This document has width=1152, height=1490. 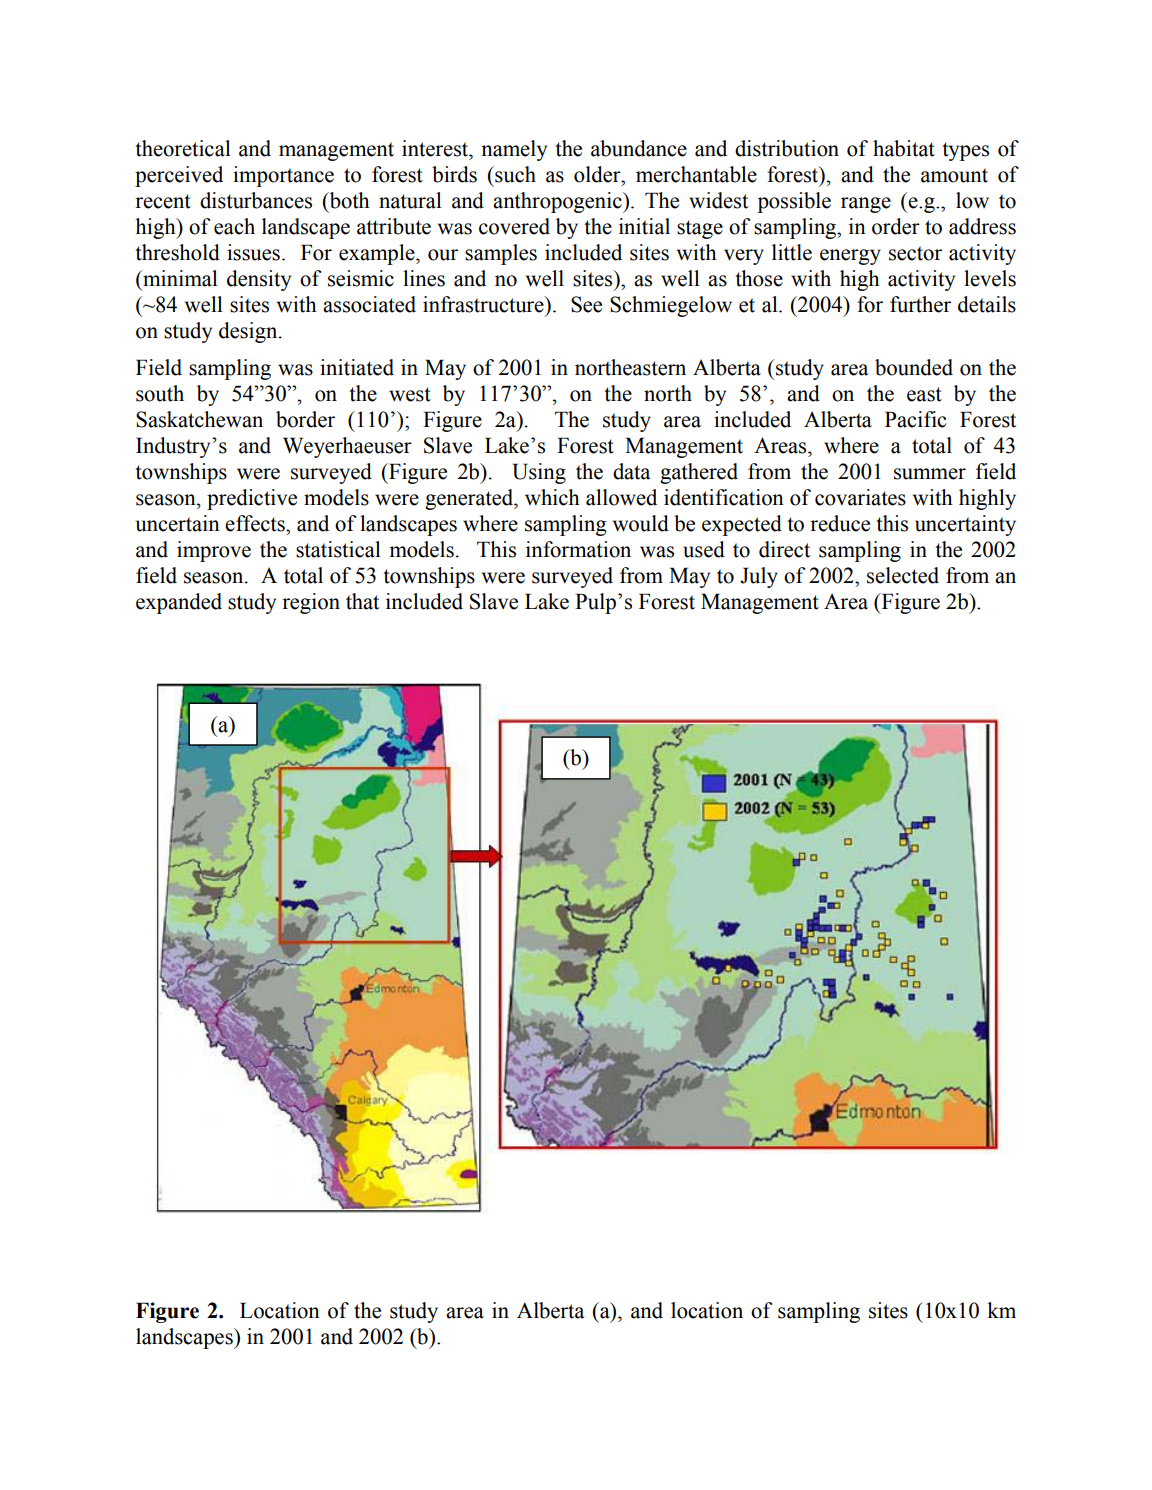 What do you see at coordinates (914, 367) in the document?
I see `bounded` at bounding box center [914, 367].
